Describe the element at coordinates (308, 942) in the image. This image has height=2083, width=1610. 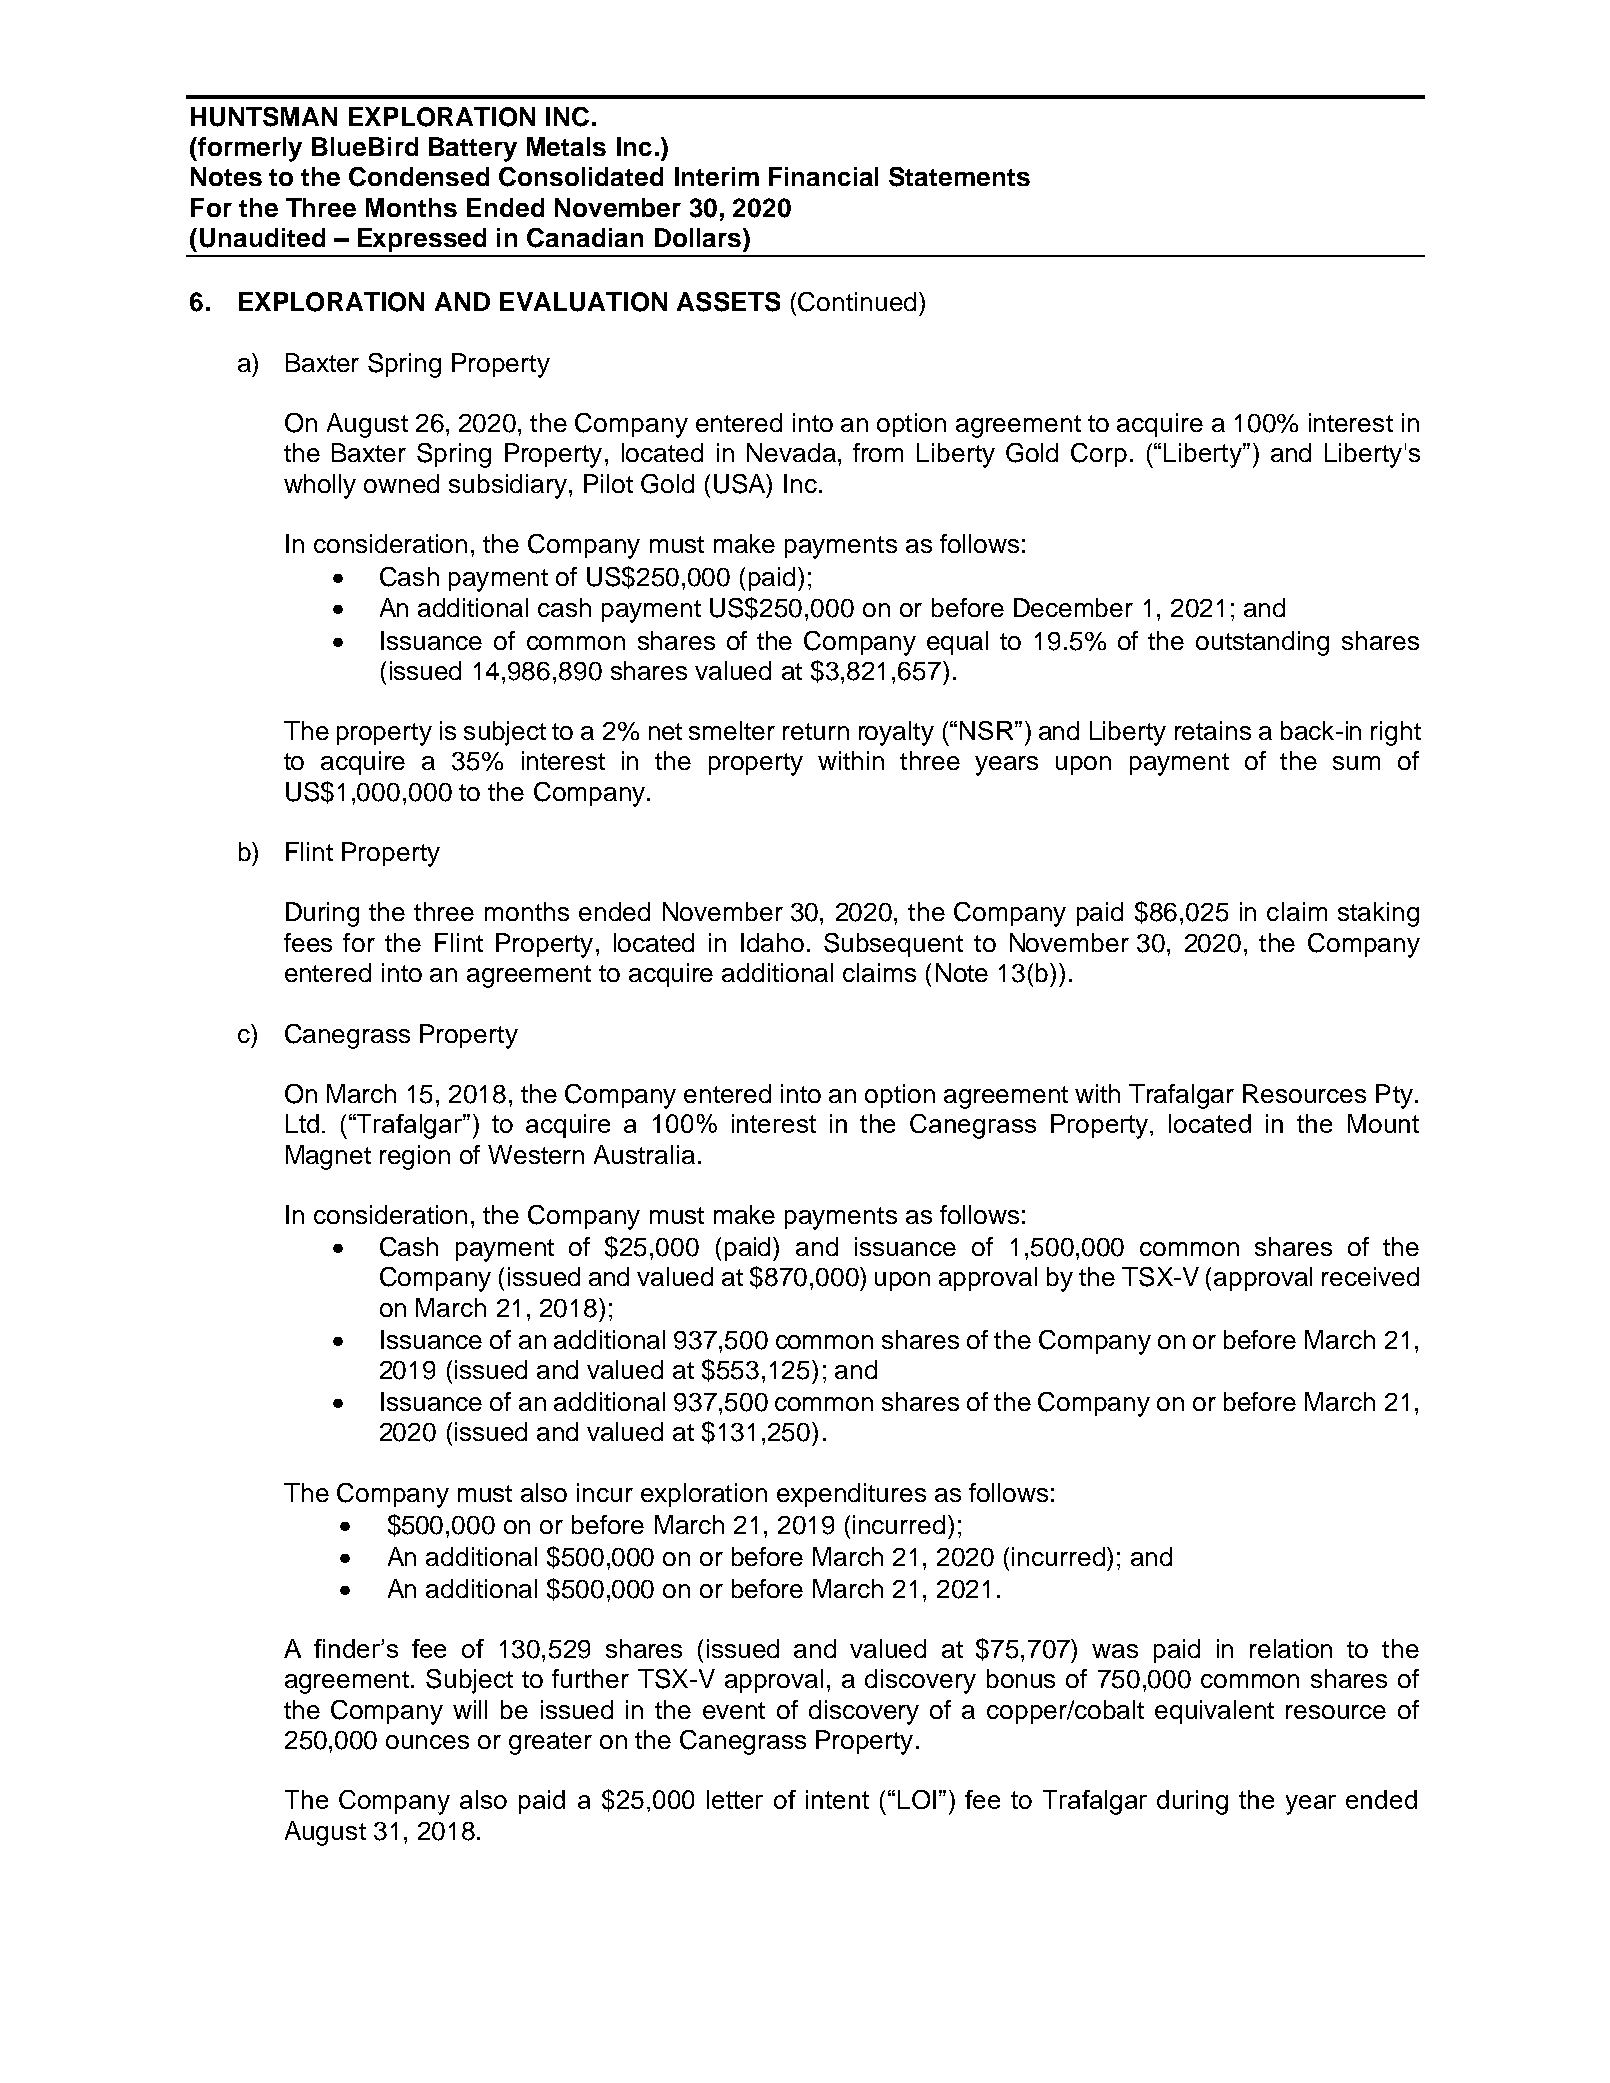
I see `fees` at that location.
